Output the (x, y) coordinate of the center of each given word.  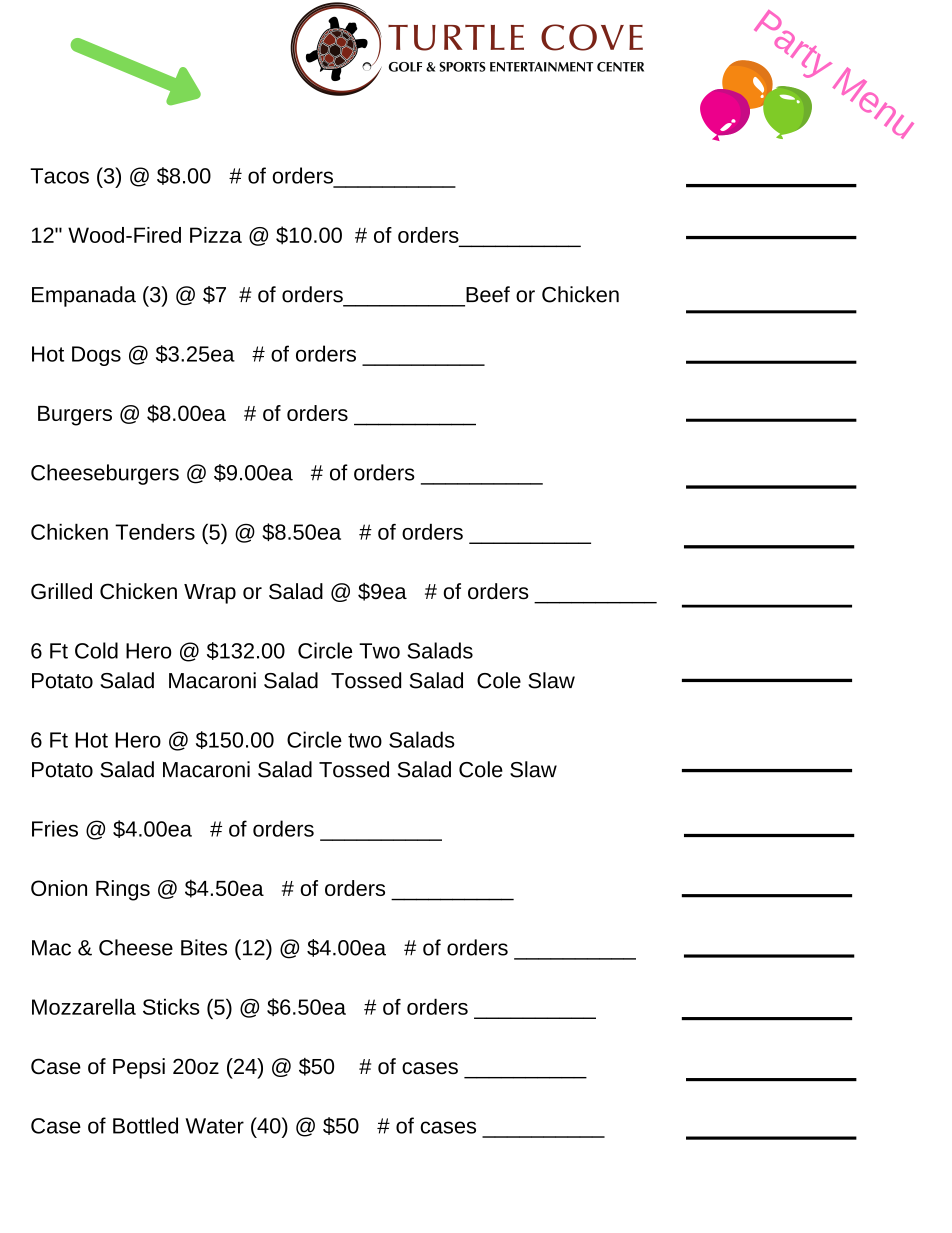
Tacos (59, 176)
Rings (123, 890)
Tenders (155, 531)
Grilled (61, 591)
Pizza (216, 235)
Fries (55, 828)
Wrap (210, 594)
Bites (204, 947)
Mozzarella (84, 1006)
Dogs (96, 356)
